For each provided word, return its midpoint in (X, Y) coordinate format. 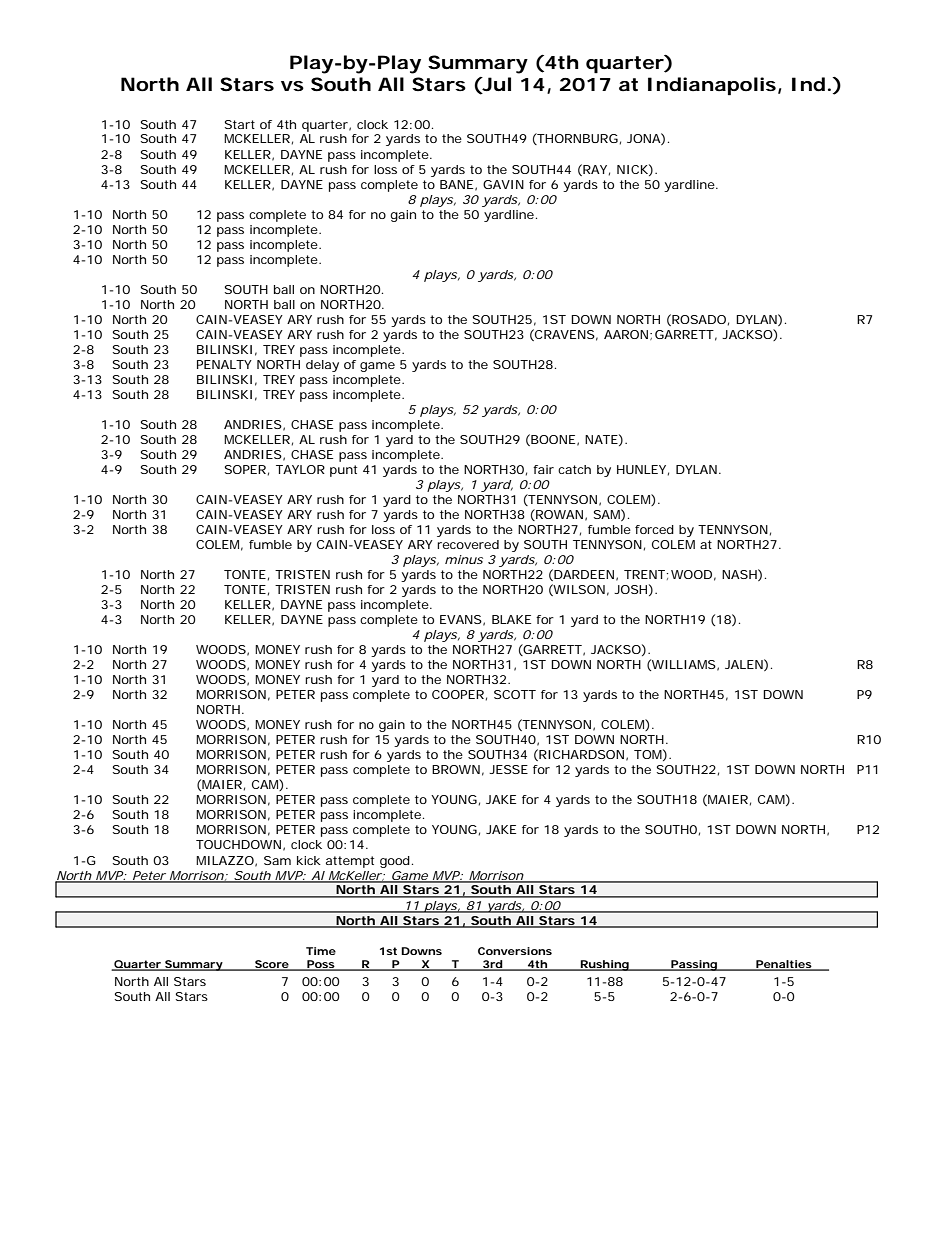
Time (321, 951)
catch (574, 469)
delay (322, 366)
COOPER (458, 694)
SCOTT (515, 694)
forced (654, 529)
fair (543, 469)
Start (240, 124)
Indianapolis (712, 86)
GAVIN (503, 184)
